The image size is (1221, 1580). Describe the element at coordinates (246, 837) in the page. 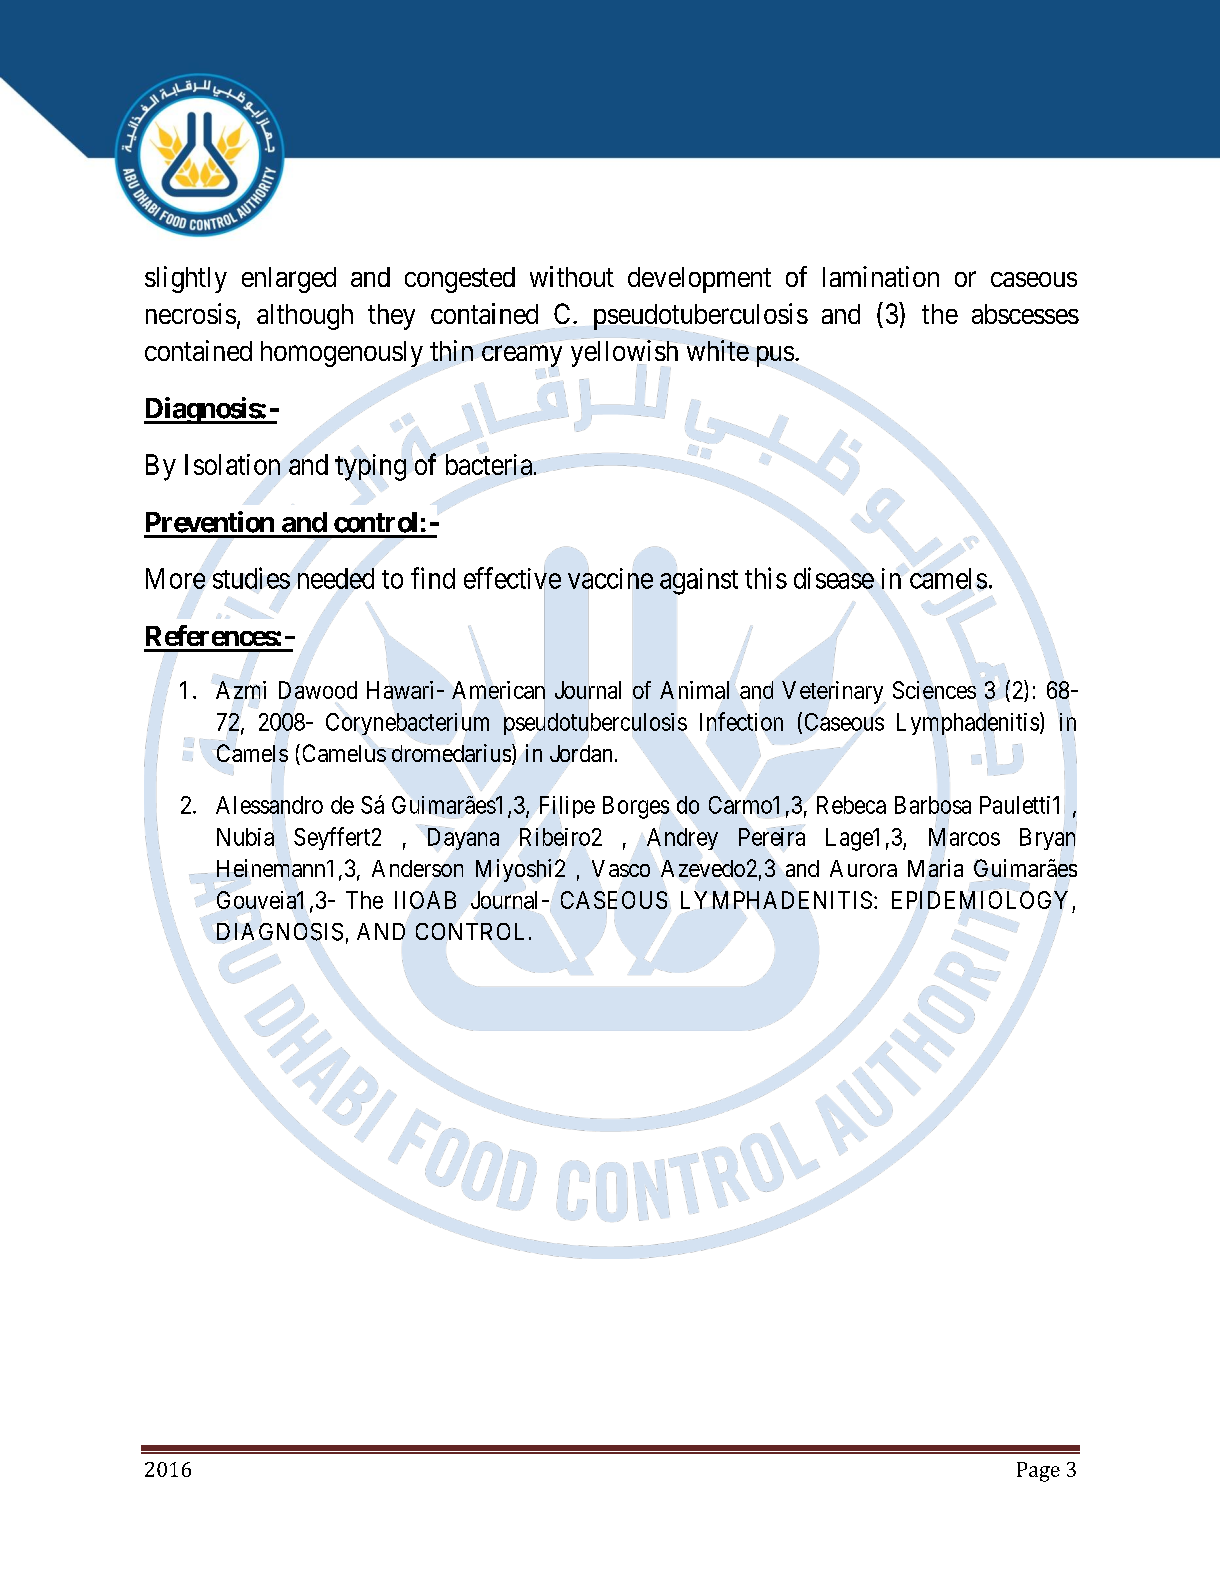

I see `Nubia` at that location.
